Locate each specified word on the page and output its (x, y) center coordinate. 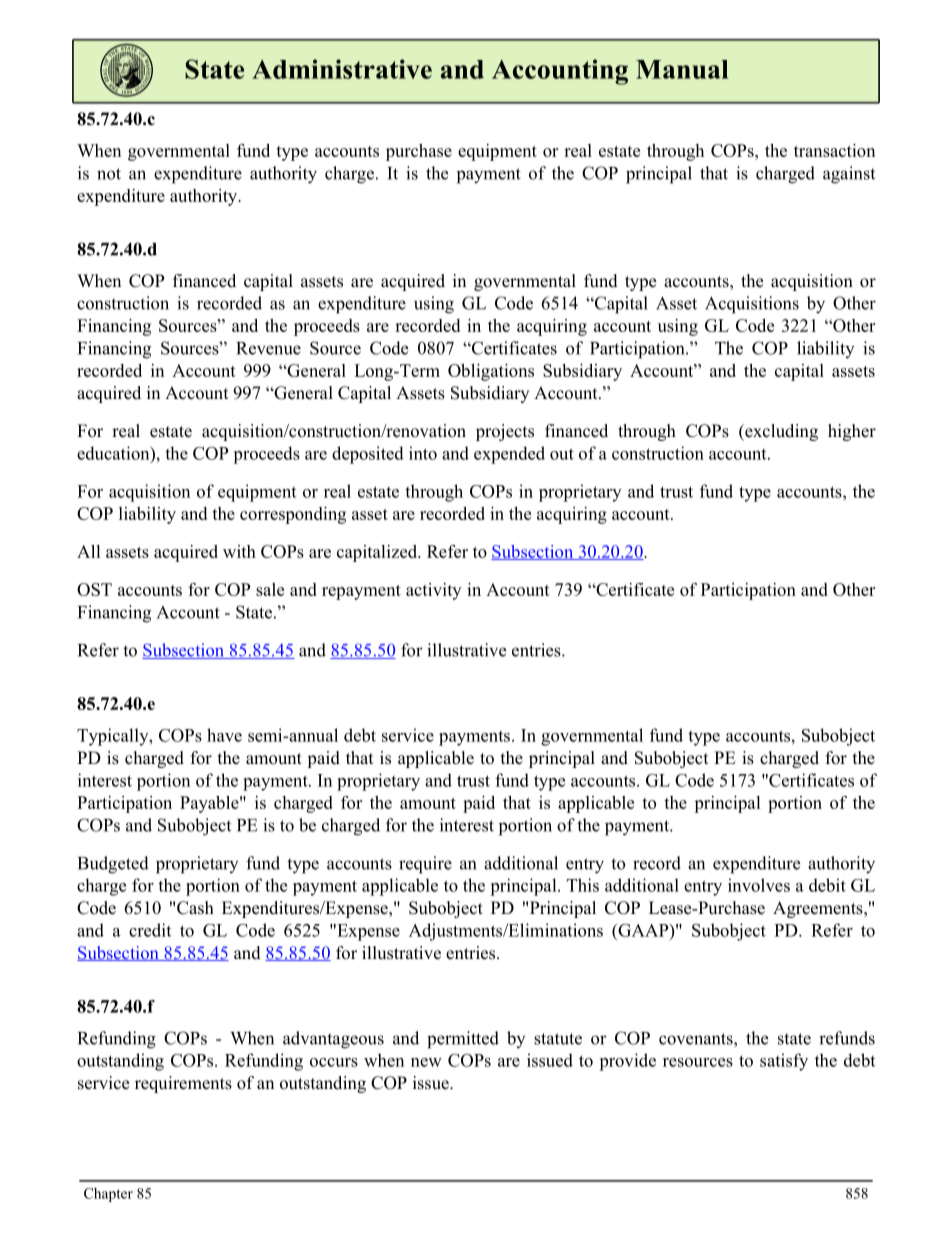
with (239, 551)
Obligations (491, 372)
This (583, 885)
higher (852, 432)
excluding (780, 432)
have (224, 735)
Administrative (342, 69)
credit (150, 930)
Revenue (268, 348)
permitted (463, 1040)
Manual (682, 69)
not (109, 174)
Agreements (819, 909)
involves (759, 885)
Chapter (108, 1195)
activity (433, 591)
